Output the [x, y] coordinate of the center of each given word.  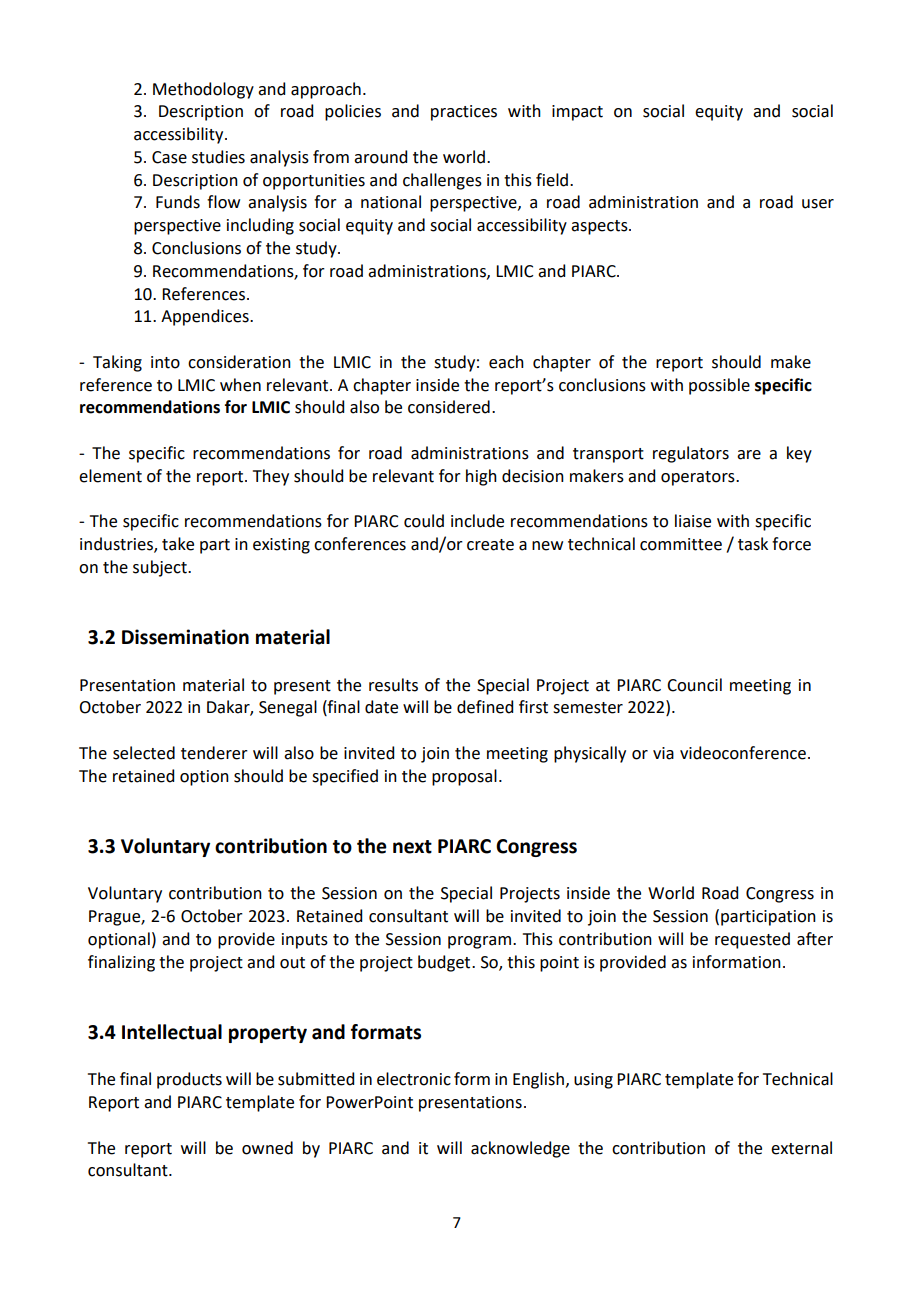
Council [694, 685]
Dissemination [185, 637]
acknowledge [520, 1149]
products [189, 1080]
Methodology [203, 90]
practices [464, 113]
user [818, 204]
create [490, 545]
